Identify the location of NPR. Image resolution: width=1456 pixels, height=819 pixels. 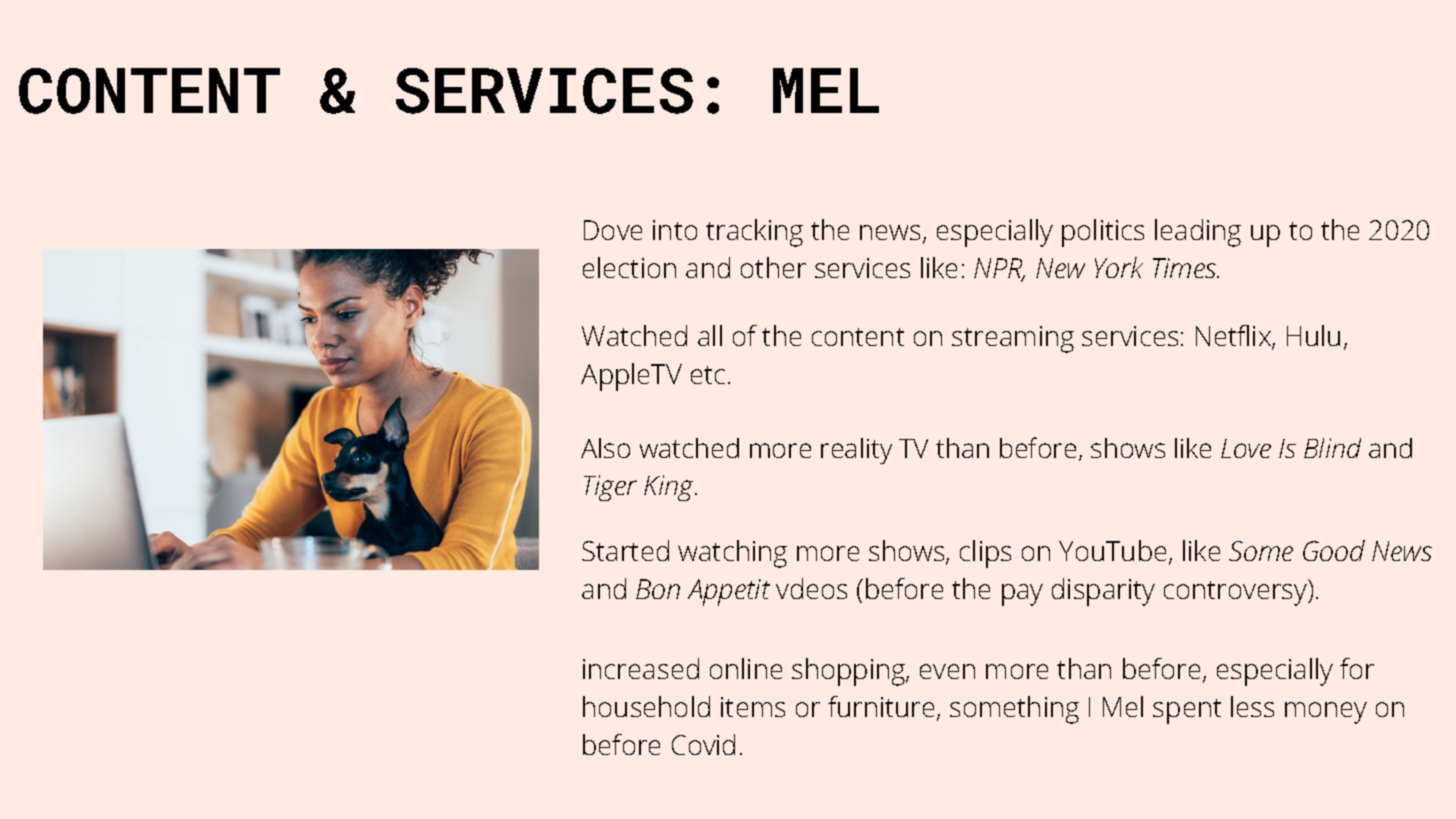
(999, 269).
